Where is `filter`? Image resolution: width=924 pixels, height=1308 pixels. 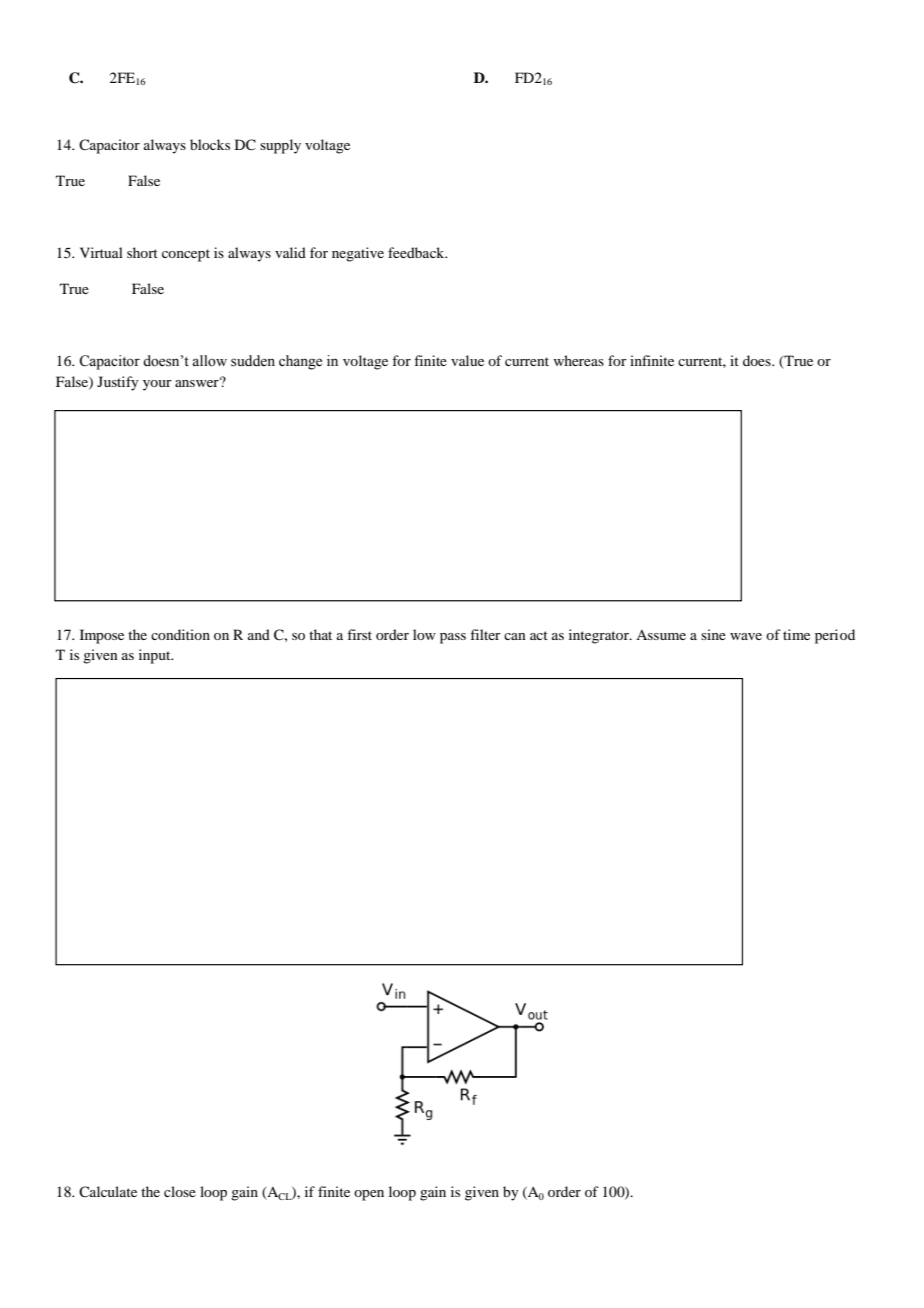
filter is located at coordinates (485, 634).
